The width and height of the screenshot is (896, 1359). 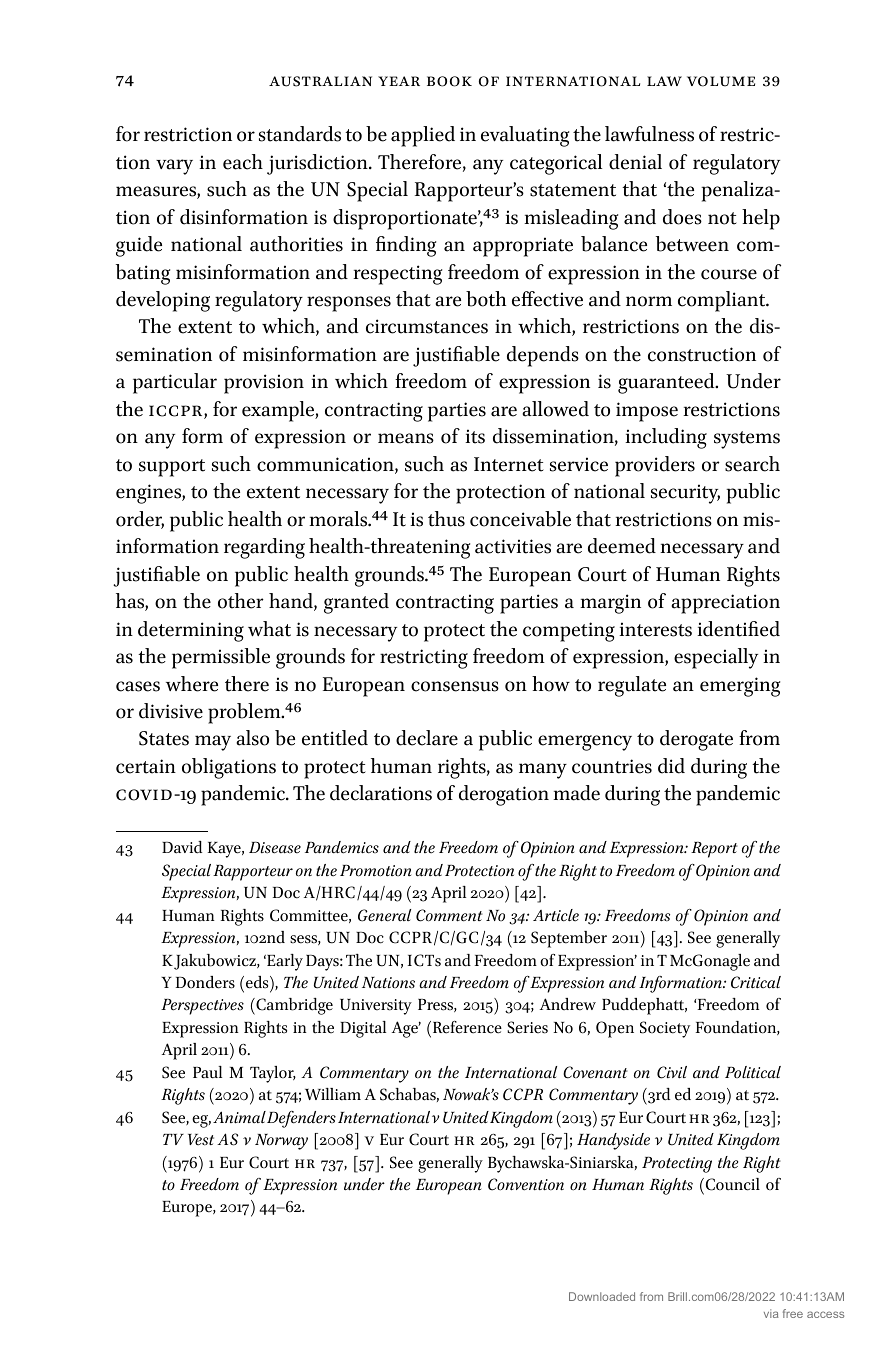 What do you see at coordinates (714, 850) in the screenshot?
I see `Report` at bounding box center [714, 850].
